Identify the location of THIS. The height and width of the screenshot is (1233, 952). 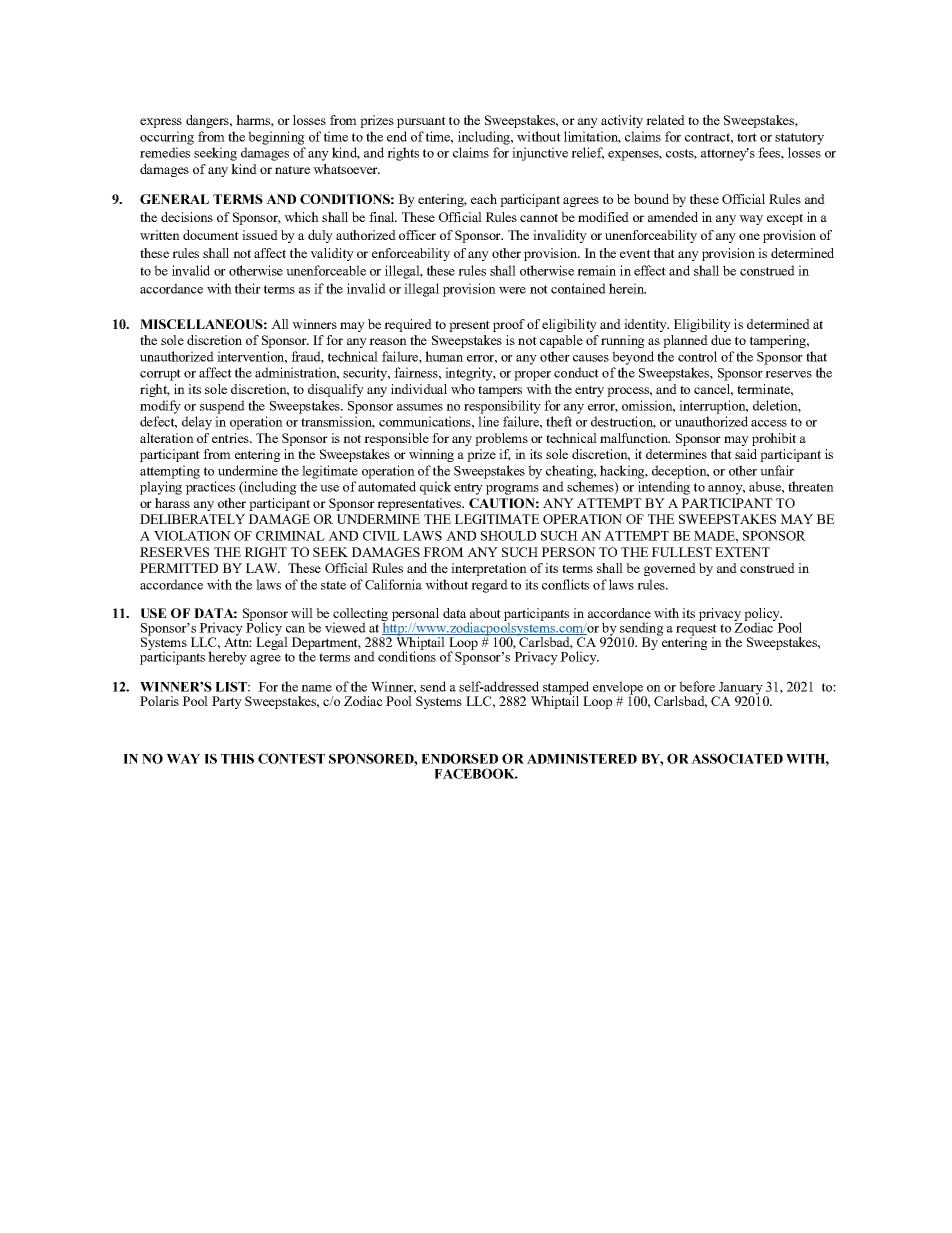
(237, 758).
